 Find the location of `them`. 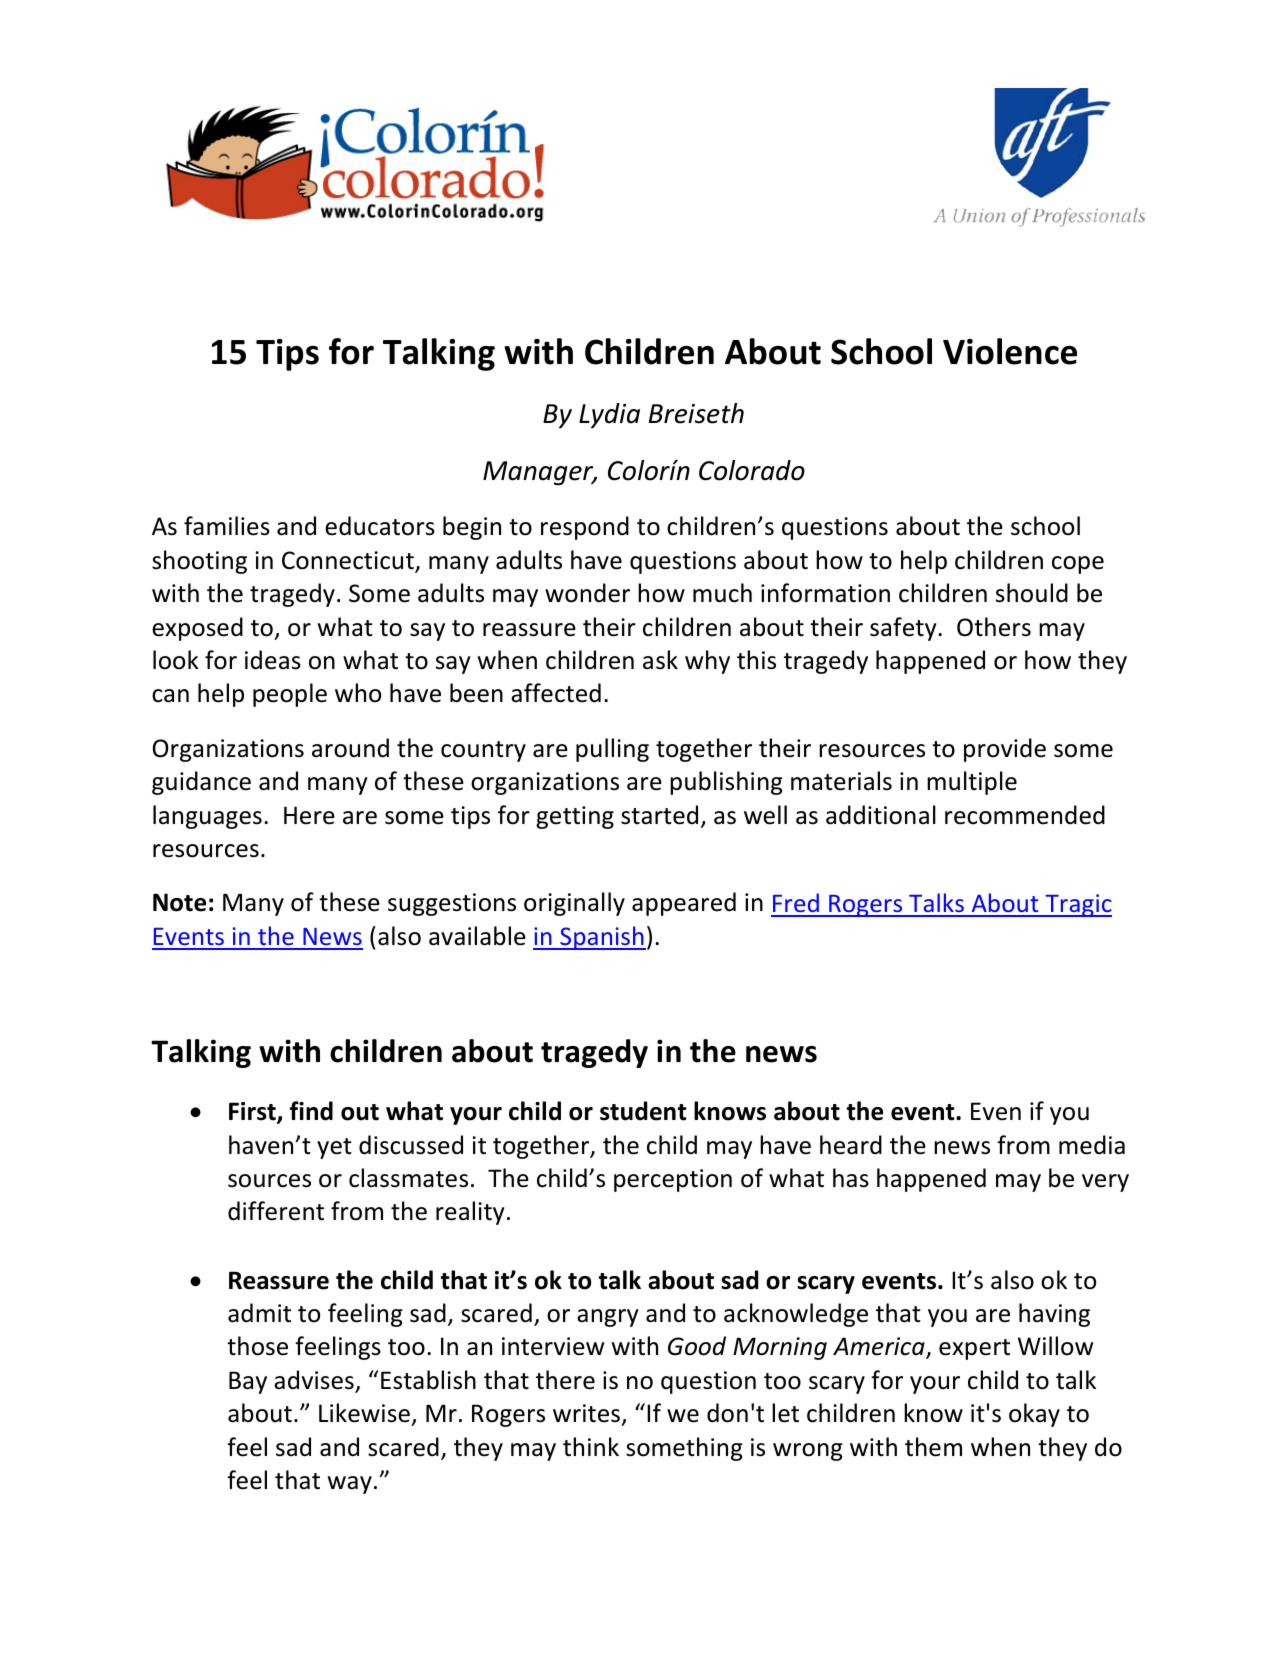

them is located at coordinates (933, 1447).
